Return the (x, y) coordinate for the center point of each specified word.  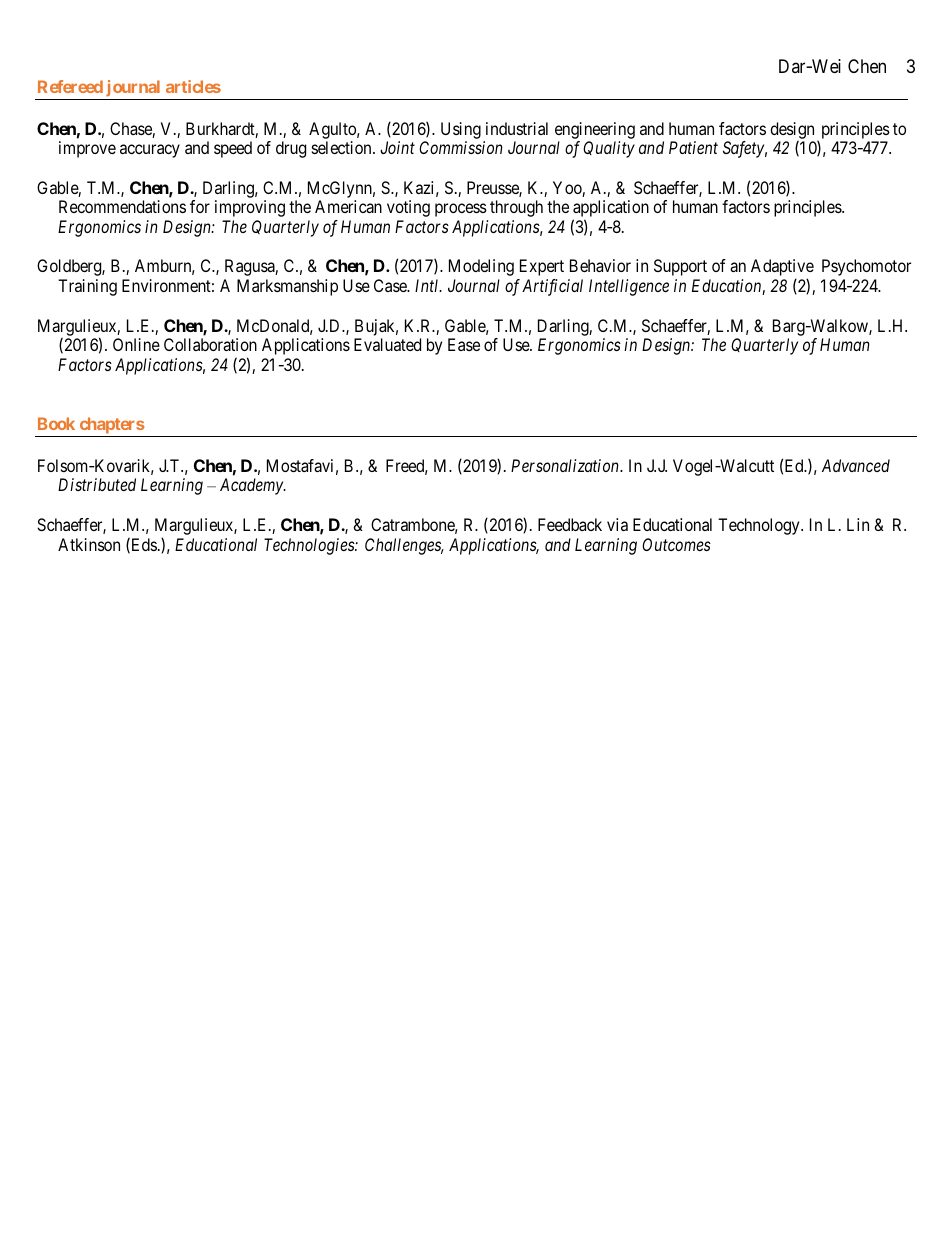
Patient (693, 147)
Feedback (570, 524)
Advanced (856, 465)
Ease (464, 344)
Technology (760, 526)
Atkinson (89, 544)
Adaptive (782, 269)
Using (461, 130)
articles (193, 86)
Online (136, 344)
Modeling (481, 267)
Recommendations (122, 206)
